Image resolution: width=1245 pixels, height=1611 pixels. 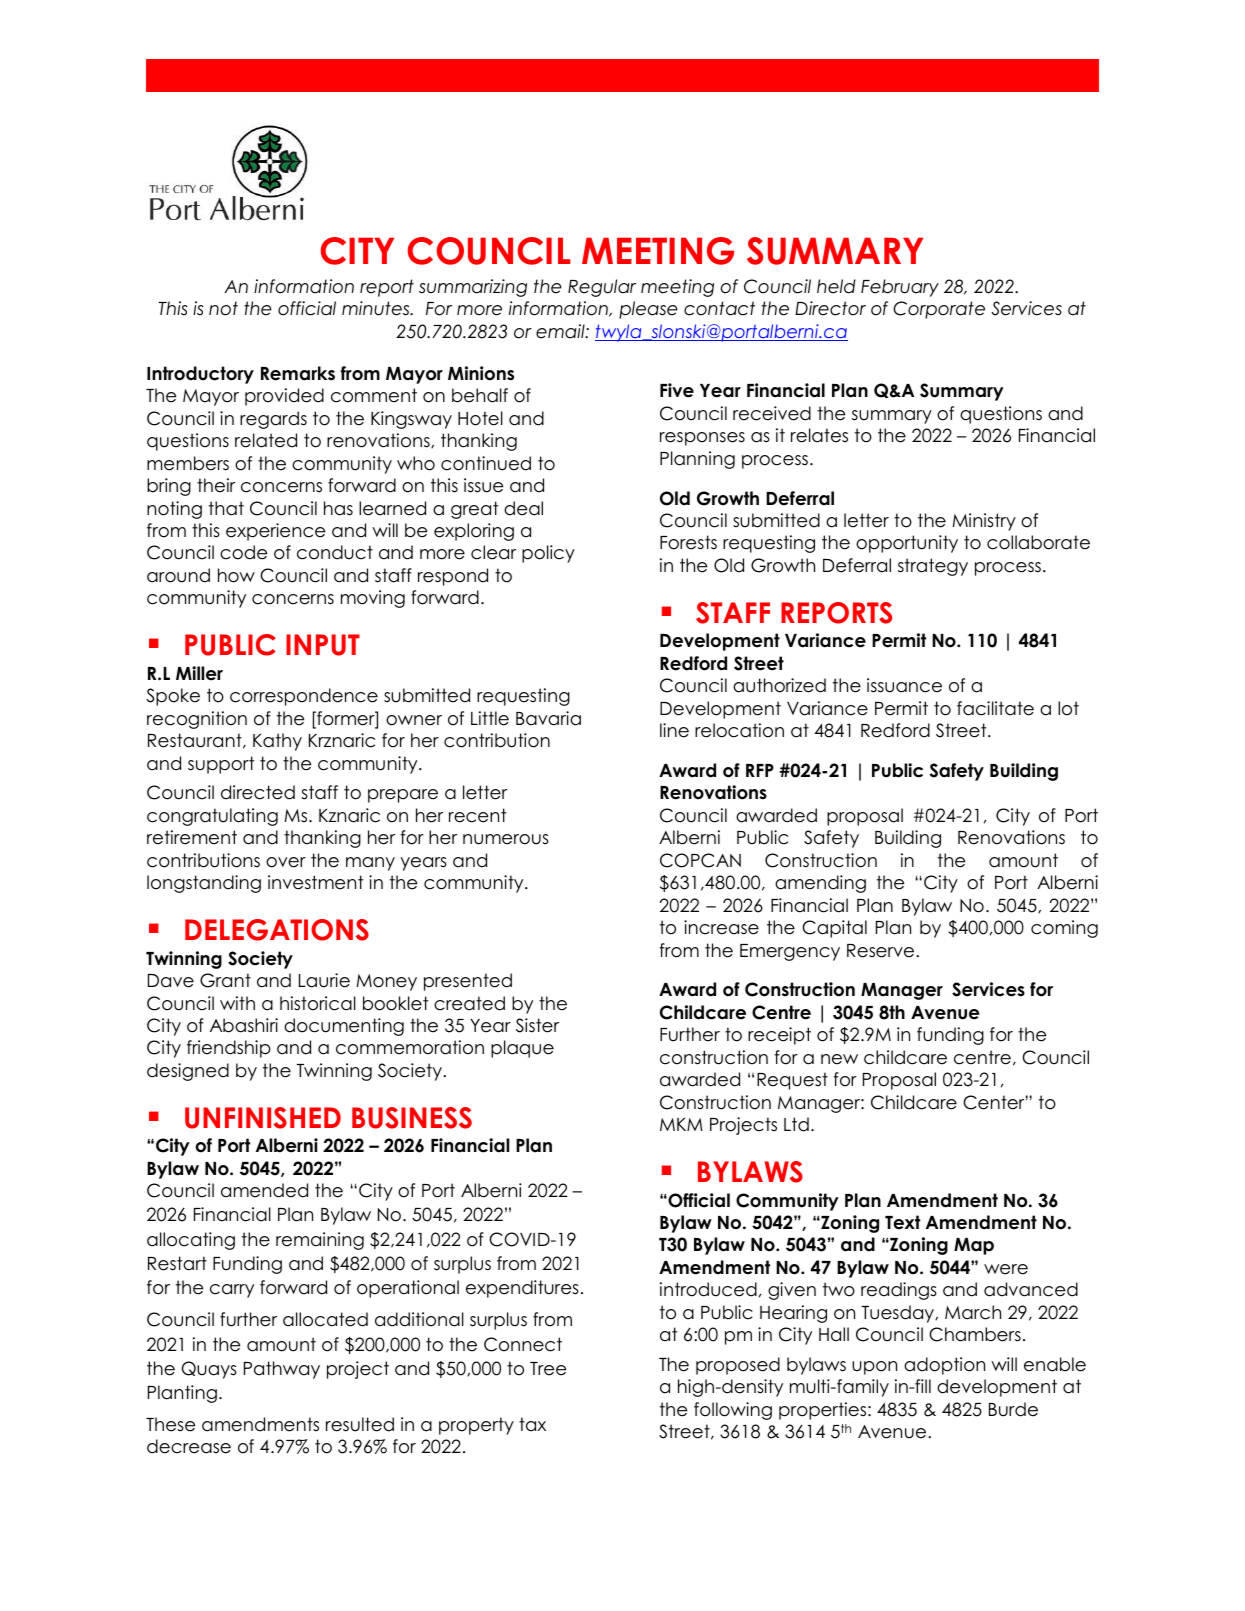 What do you see at coordinates (648, 310) in the image?
I see `please` at bounding box center [648, 310].
